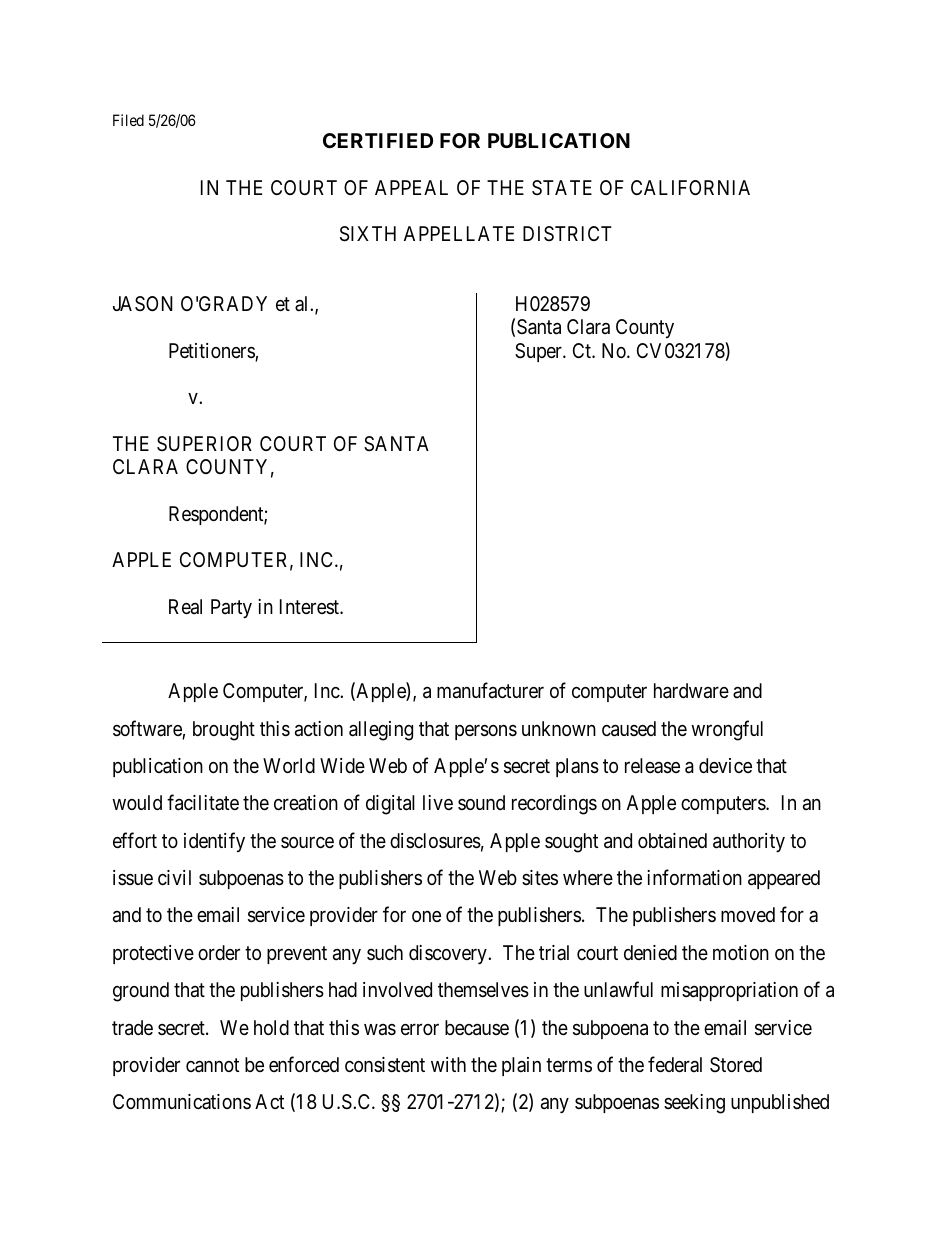 This image has height=1233, width=952. I want to click on APPEAL, so click(411, 187).
